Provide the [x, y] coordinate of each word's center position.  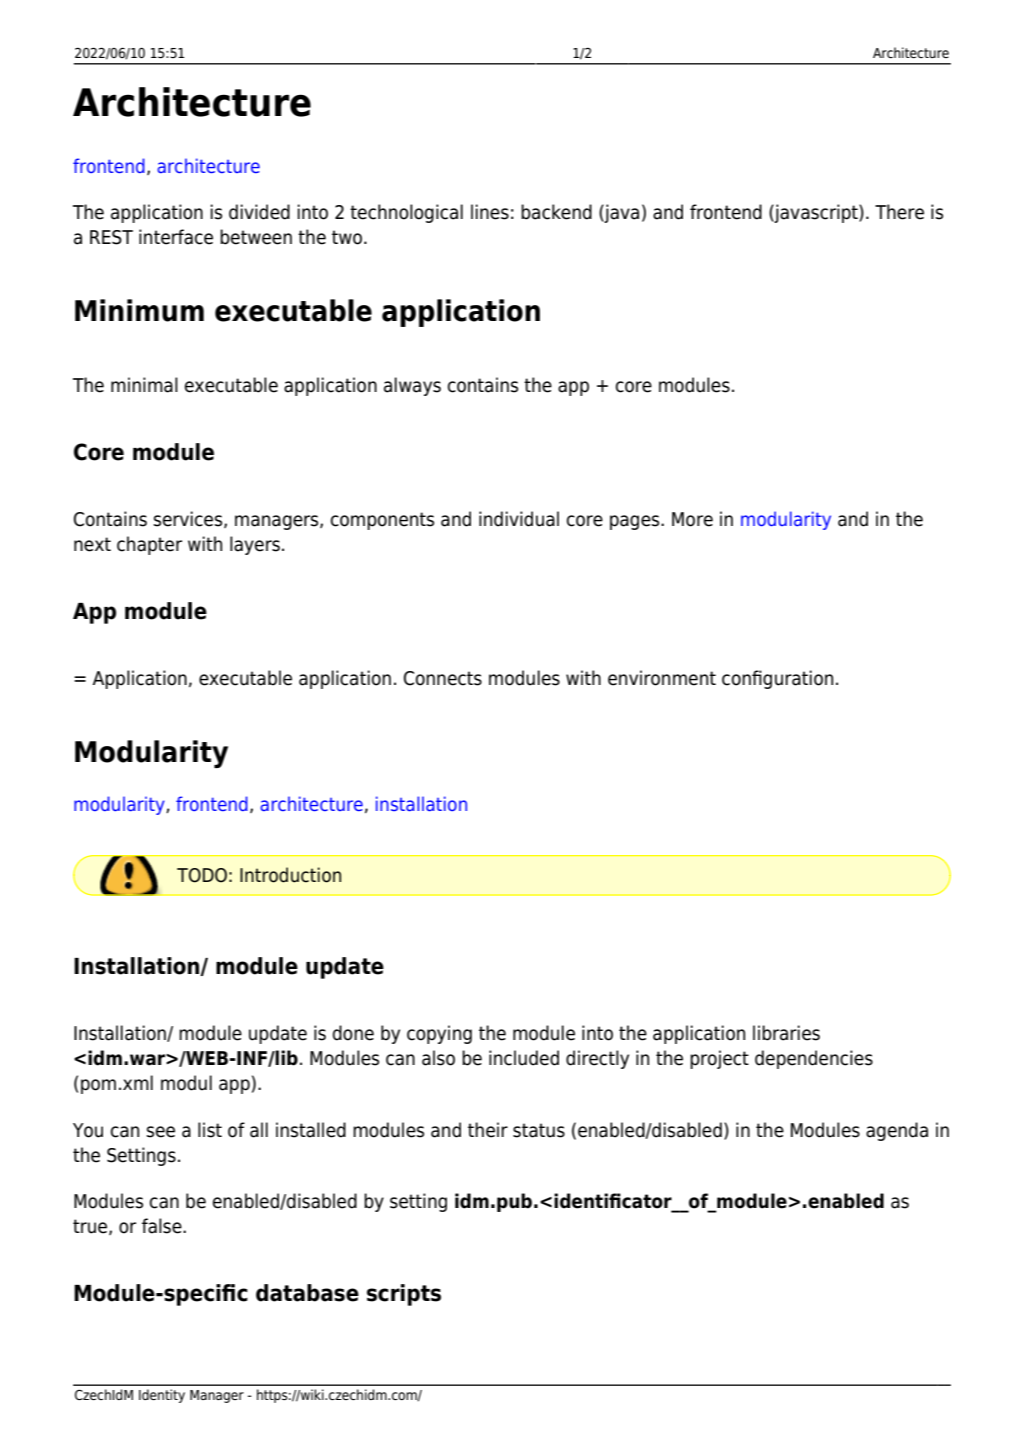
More [692, 519]
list [210, 1130]
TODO [202, 875]
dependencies [814, 1059]
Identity [162, 1396]
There [899, 212]
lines [490, 212]
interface [176, 237]
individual [519, 519]
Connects [443, 678]
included [524, 1058]
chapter [149, 545]
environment [662, 678]
